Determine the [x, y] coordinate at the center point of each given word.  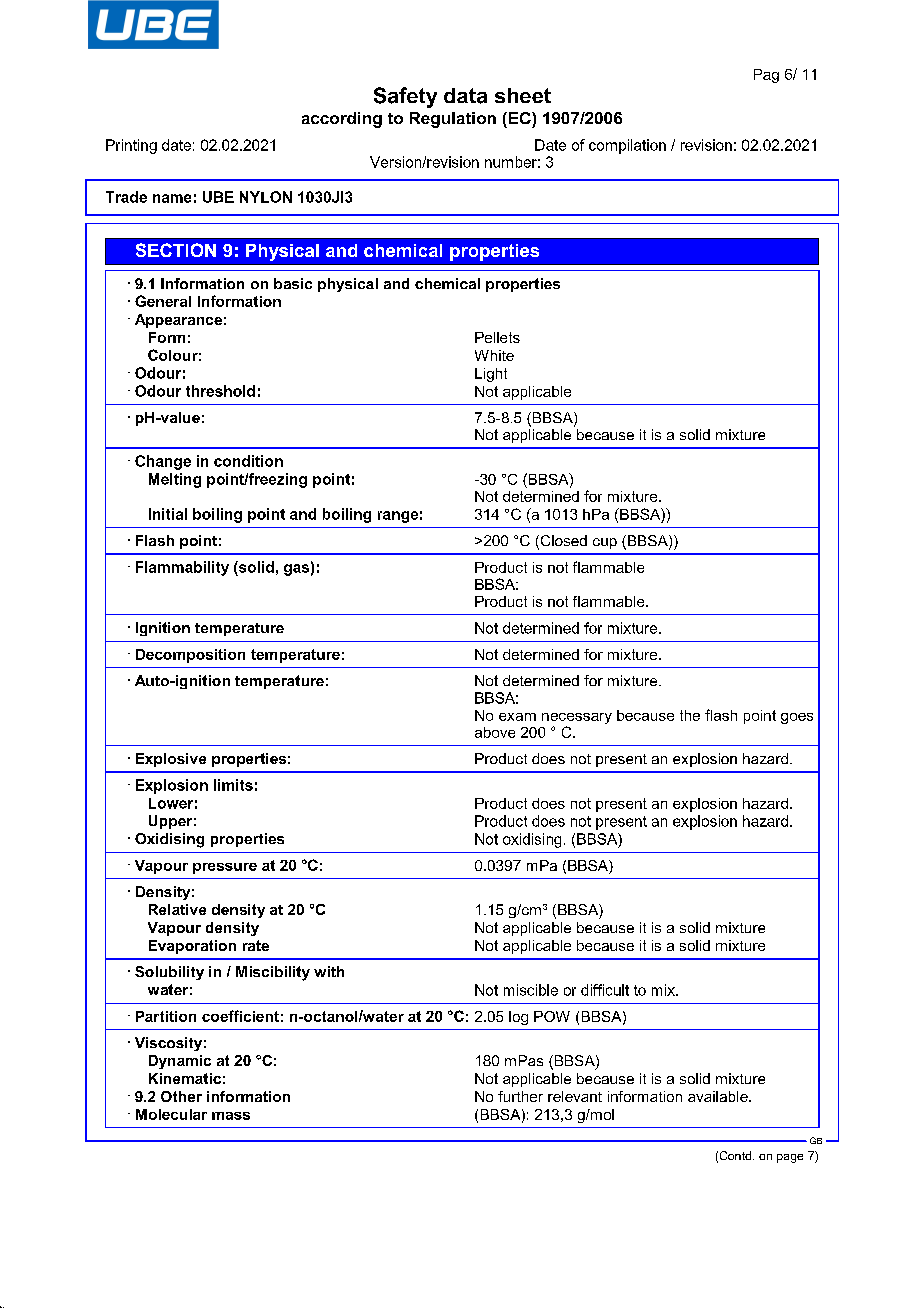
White [494, 355]
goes [797, 718]
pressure [225, 868]
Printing [131, 146]
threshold [220, 391]
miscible [531, 990]
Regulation [453, 120]
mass [231, 1116]
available [719, 1096]
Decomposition [190, 656]
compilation [627, 146]
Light [491, 375]
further [520, 1096]
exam [517, 717]
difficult [605, 990]
